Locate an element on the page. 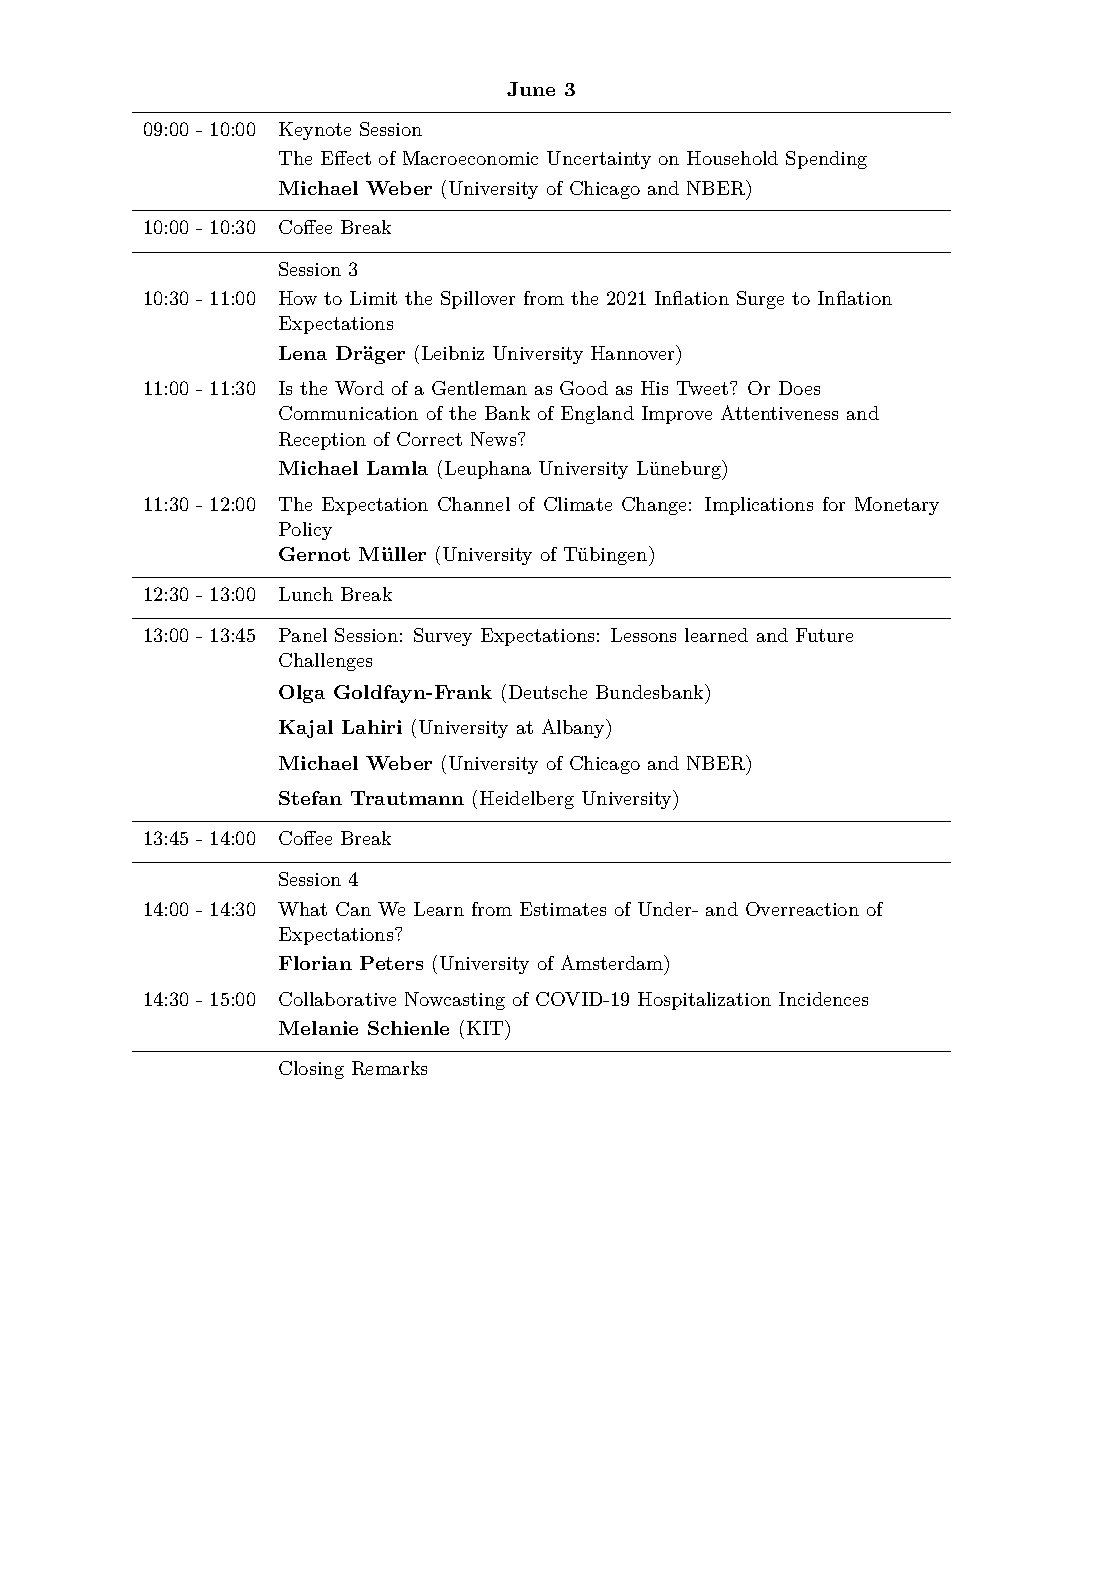  Effect is located at coordinates (346, 158).
